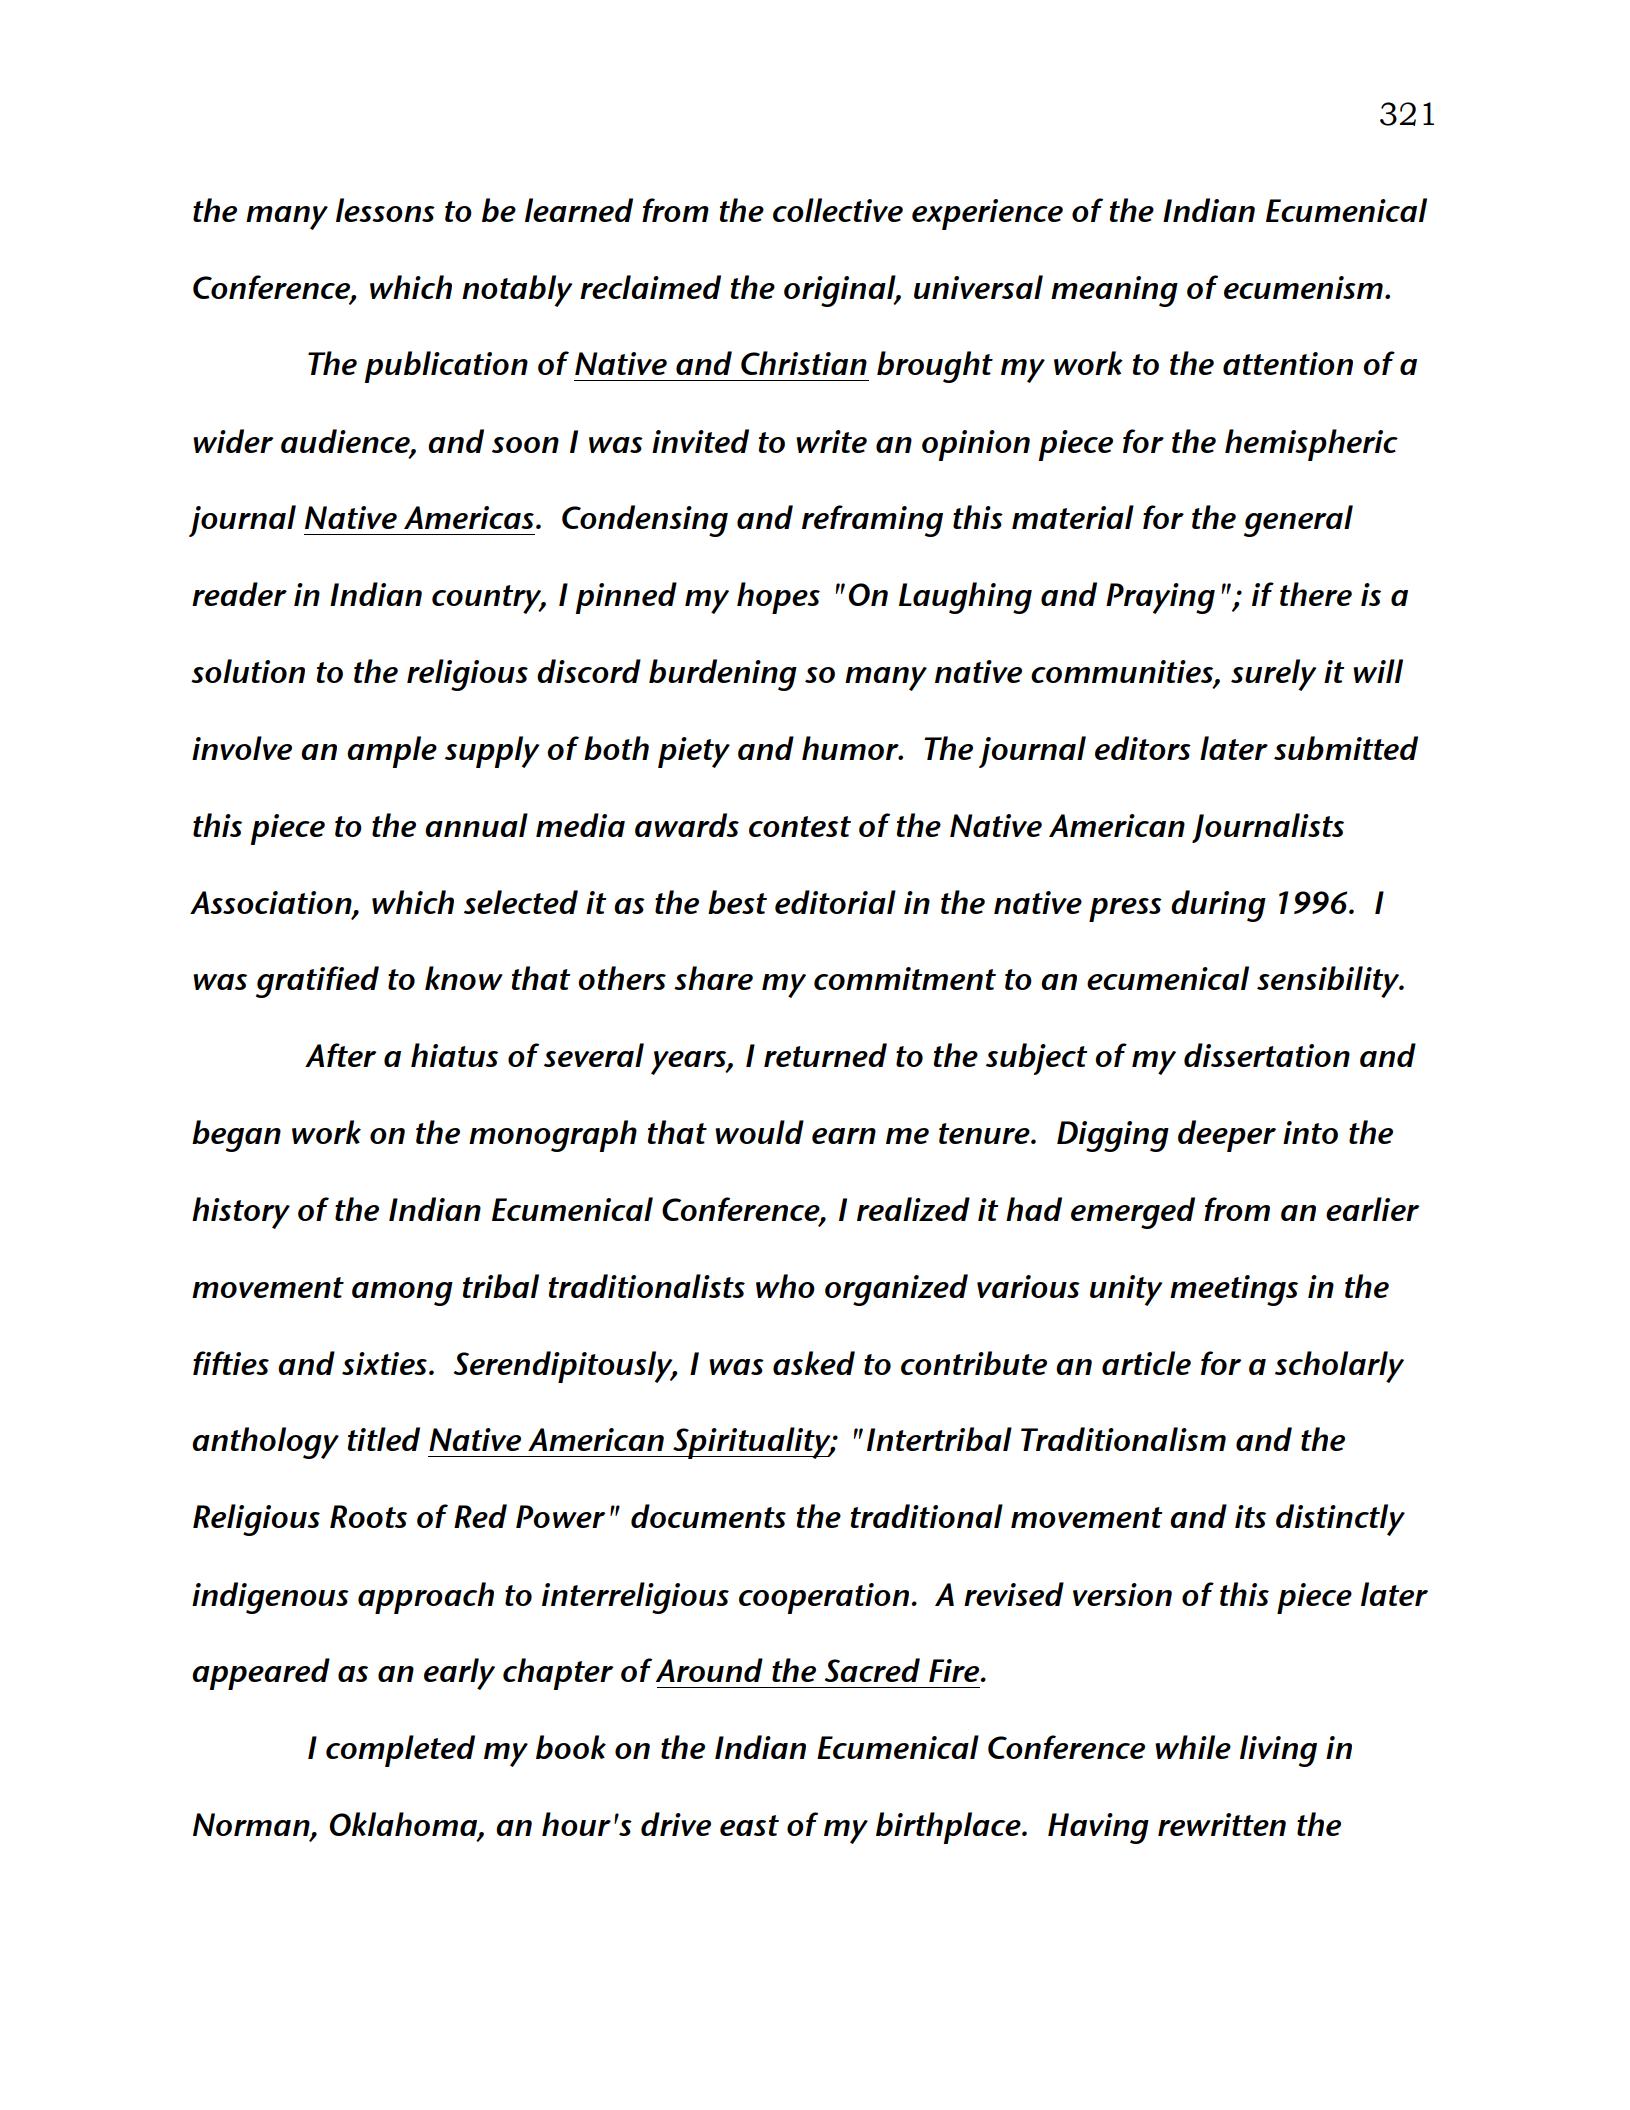 This page has height=2110, width=1630. What do you see at coordinates (400, 1751) in the page?
I see `completed` at bounding box center [400, 1751].
